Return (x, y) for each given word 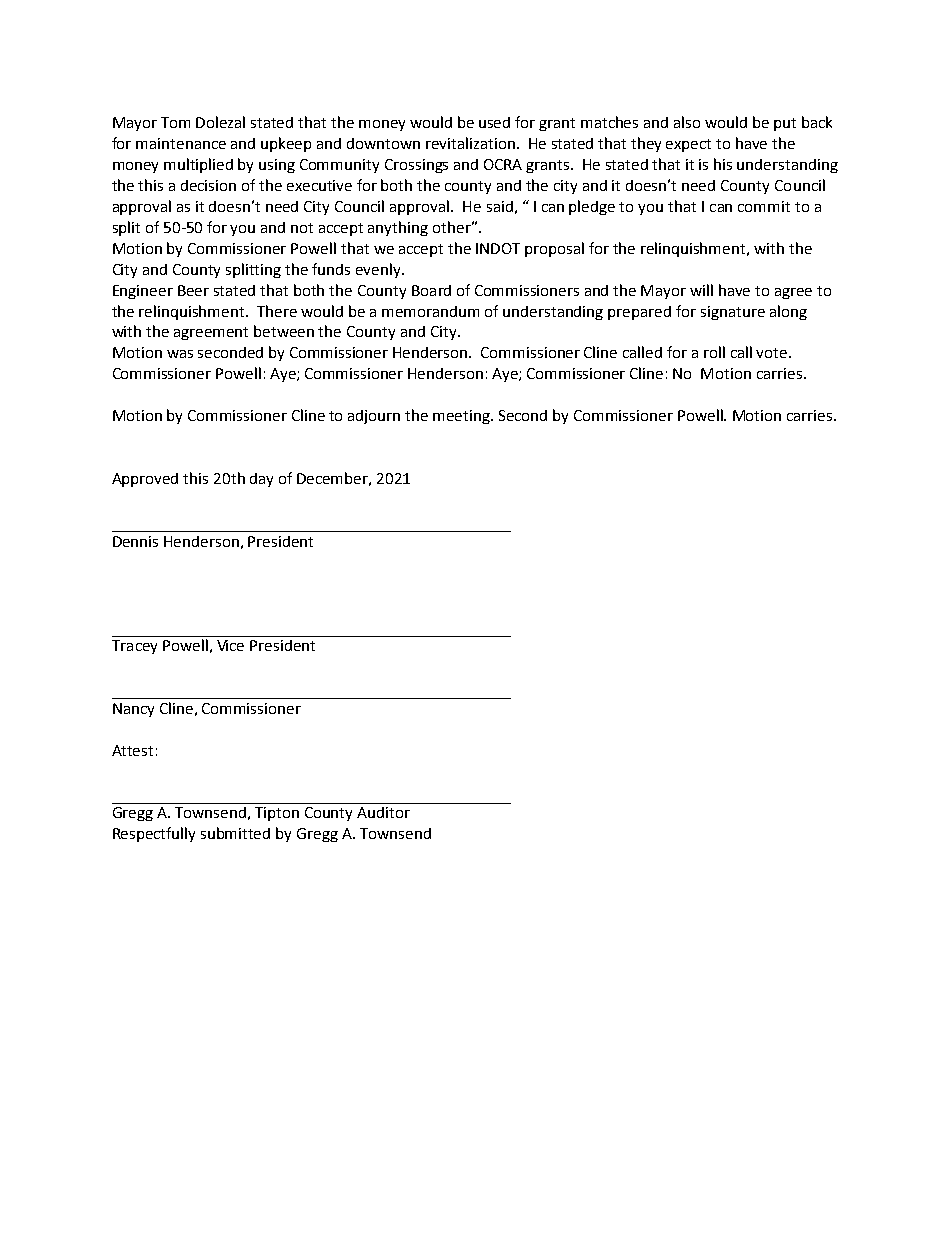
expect (688, 145)
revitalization (472, 143)
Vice (230, 645)
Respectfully (154, 834)
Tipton (277, 814)
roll (714, 352)
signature (733, 313)
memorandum (430, 311)
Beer (193, 290)
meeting (463, 417)
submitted (235, 833)
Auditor (383, 812)
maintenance (181, 143)
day (261, 480)
